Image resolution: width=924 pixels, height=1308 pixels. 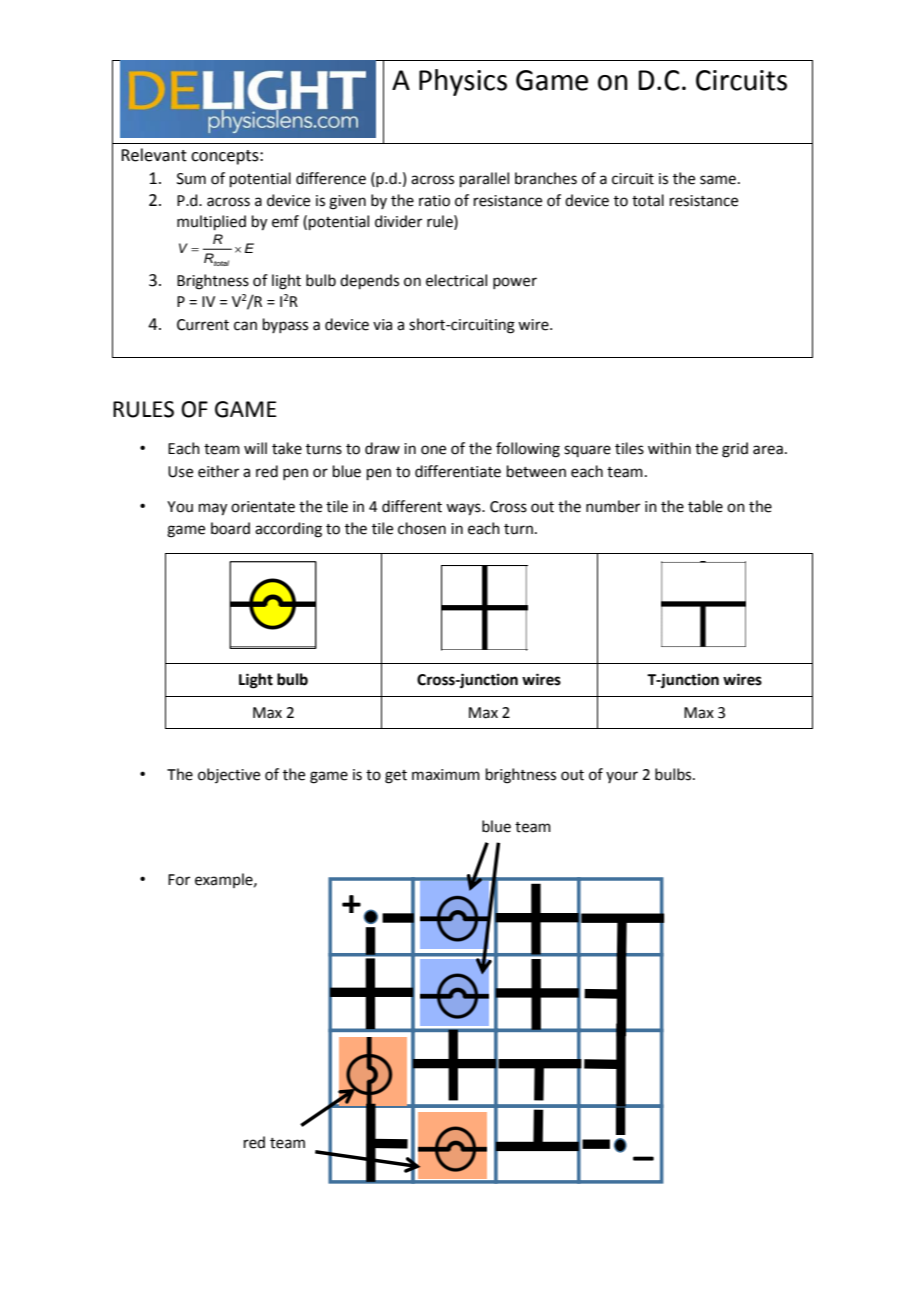 What do you see at coordinates (218, 471) in the screenshot?
I see `either` at bounding box center [218, 471].
